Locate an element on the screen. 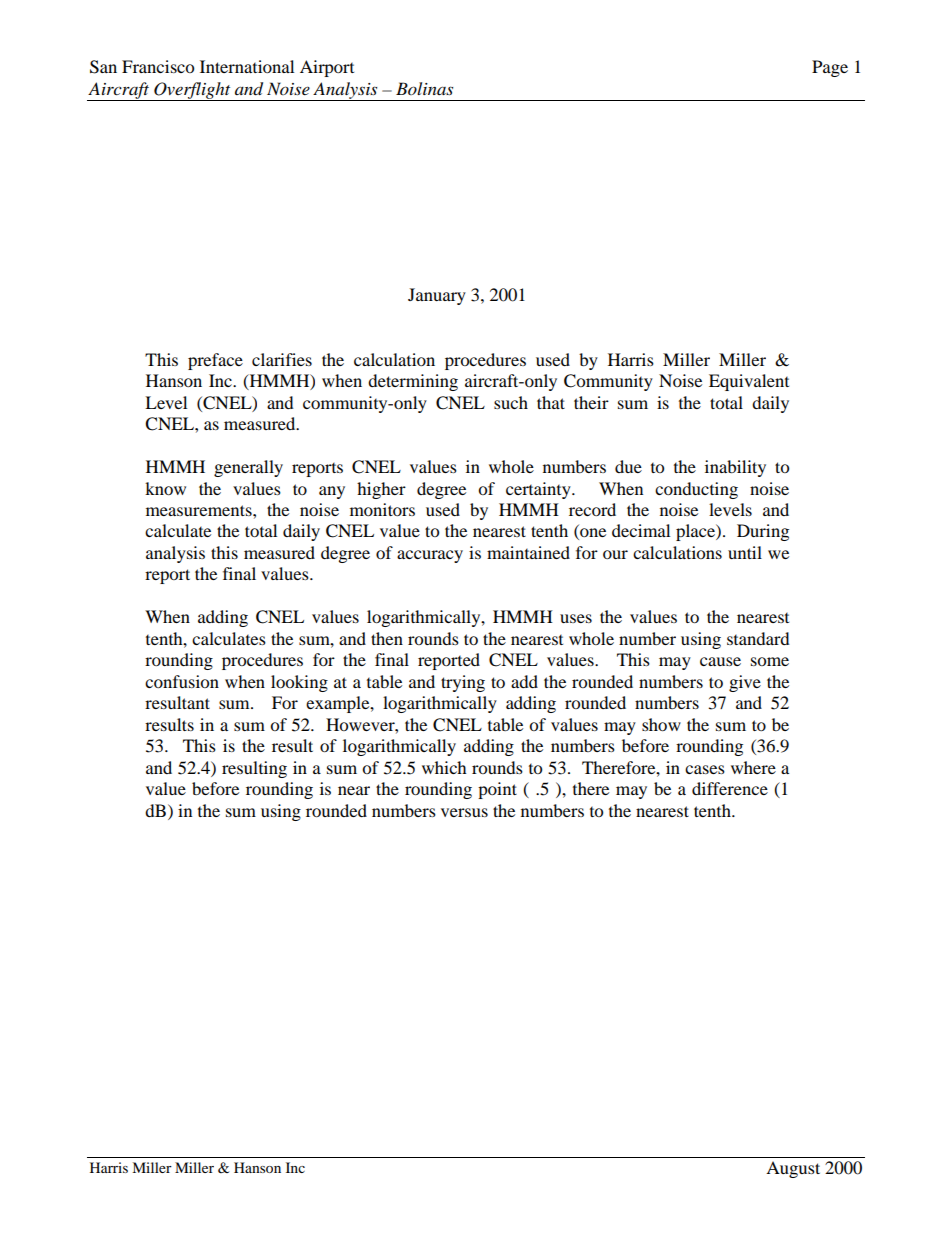  Overflight is located at coordinates (192, 91).
